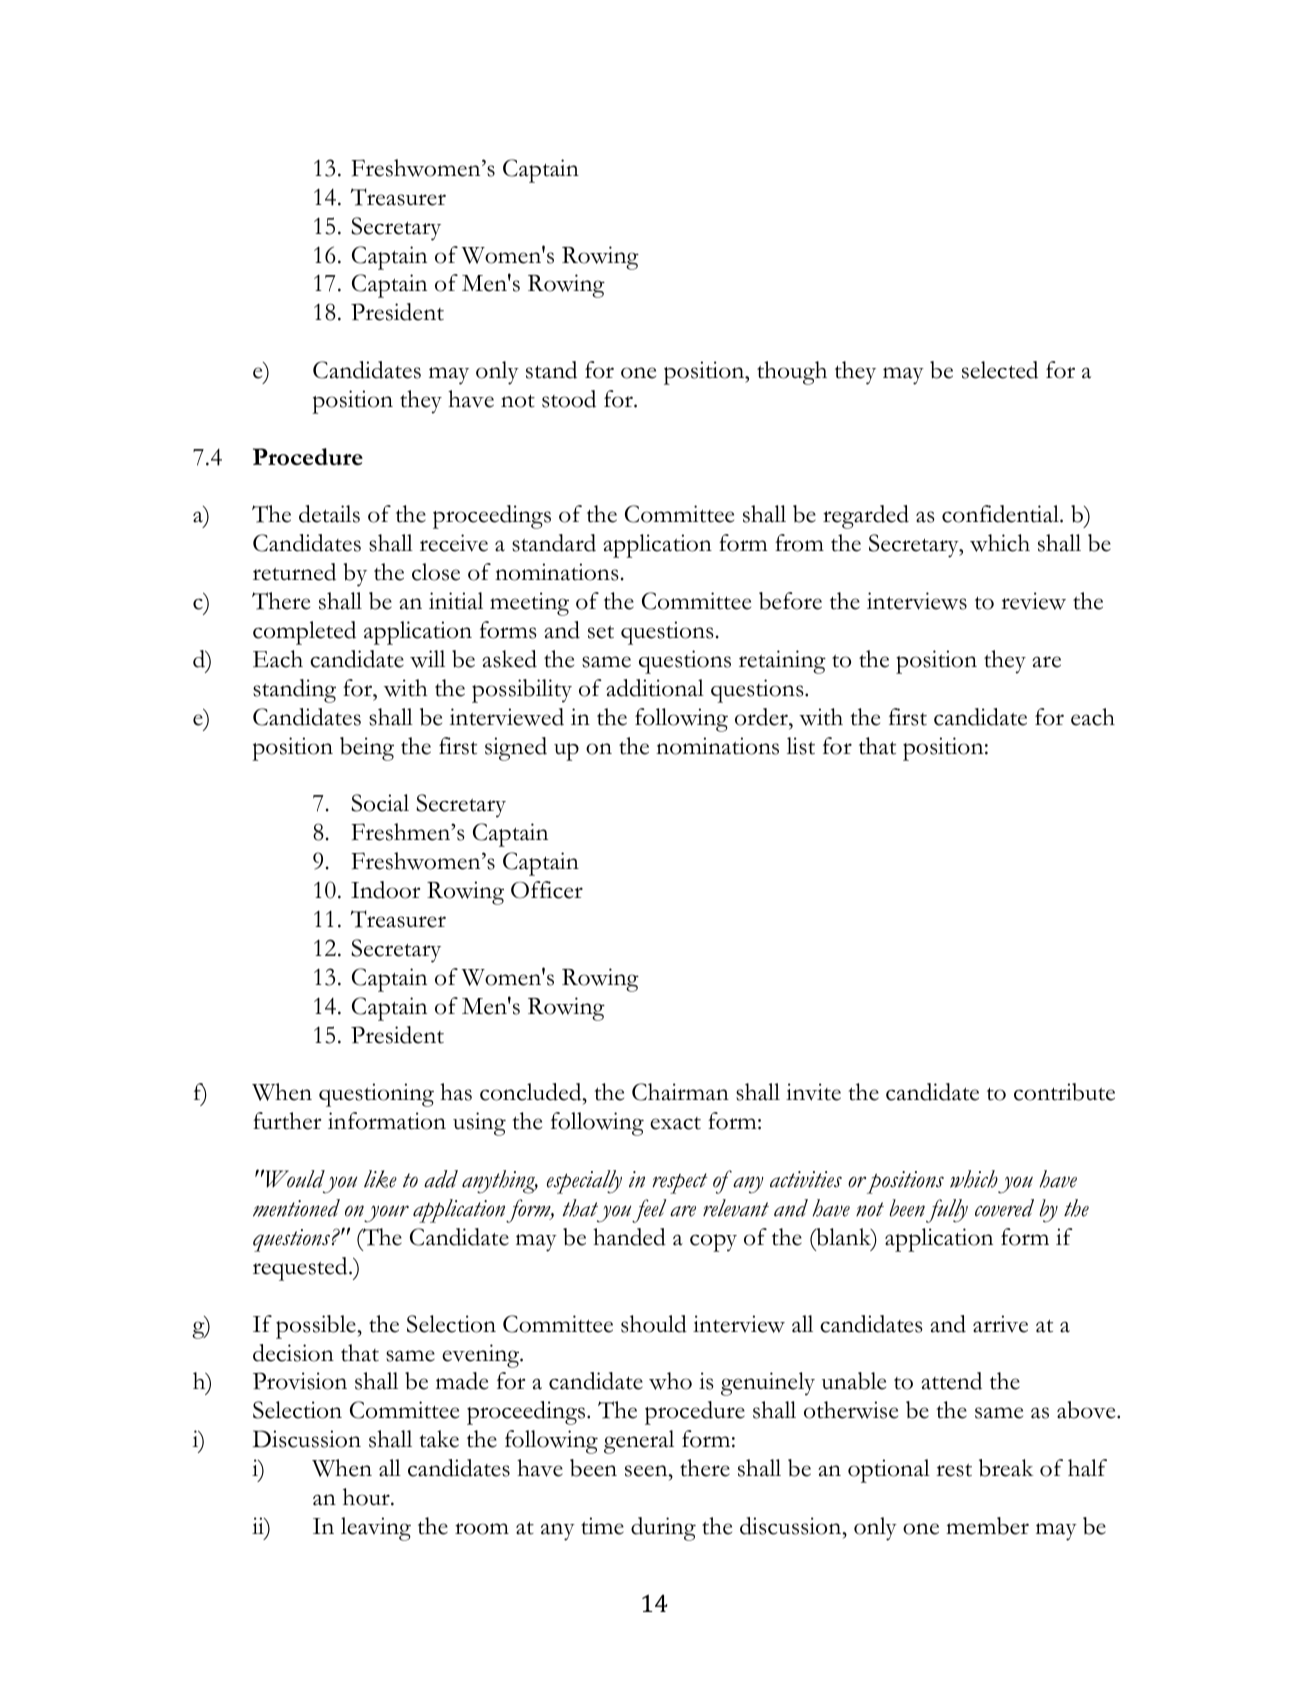 The width and height of the screenshot is (1309, 1695). Describe the element at coordinates (663, 1529) in the screenshot. I see `during` at that location.
